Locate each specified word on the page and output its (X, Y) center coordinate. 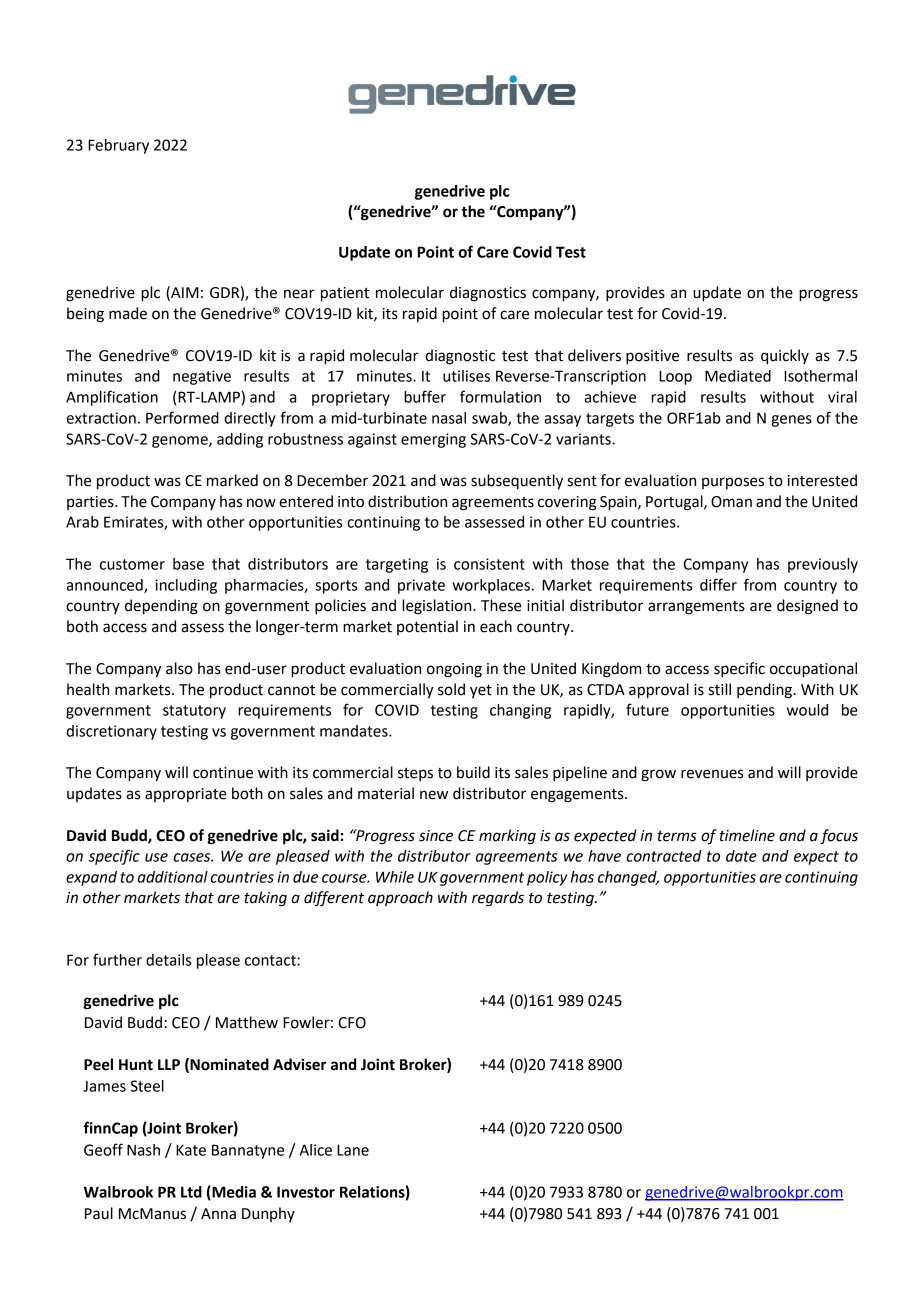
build (473, 772)
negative (202, 377)
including (186, 586)
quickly (785, 357)
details (168, 960)
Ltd (191, 1192)
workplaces (492, 586)
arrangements (696, 608)
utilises (466, 376)
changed (628, 878)
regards (498, 899)
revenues (712, 774)
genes (791, 421)
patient (345, 294)
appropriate (186, 795)
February (118, 146)
